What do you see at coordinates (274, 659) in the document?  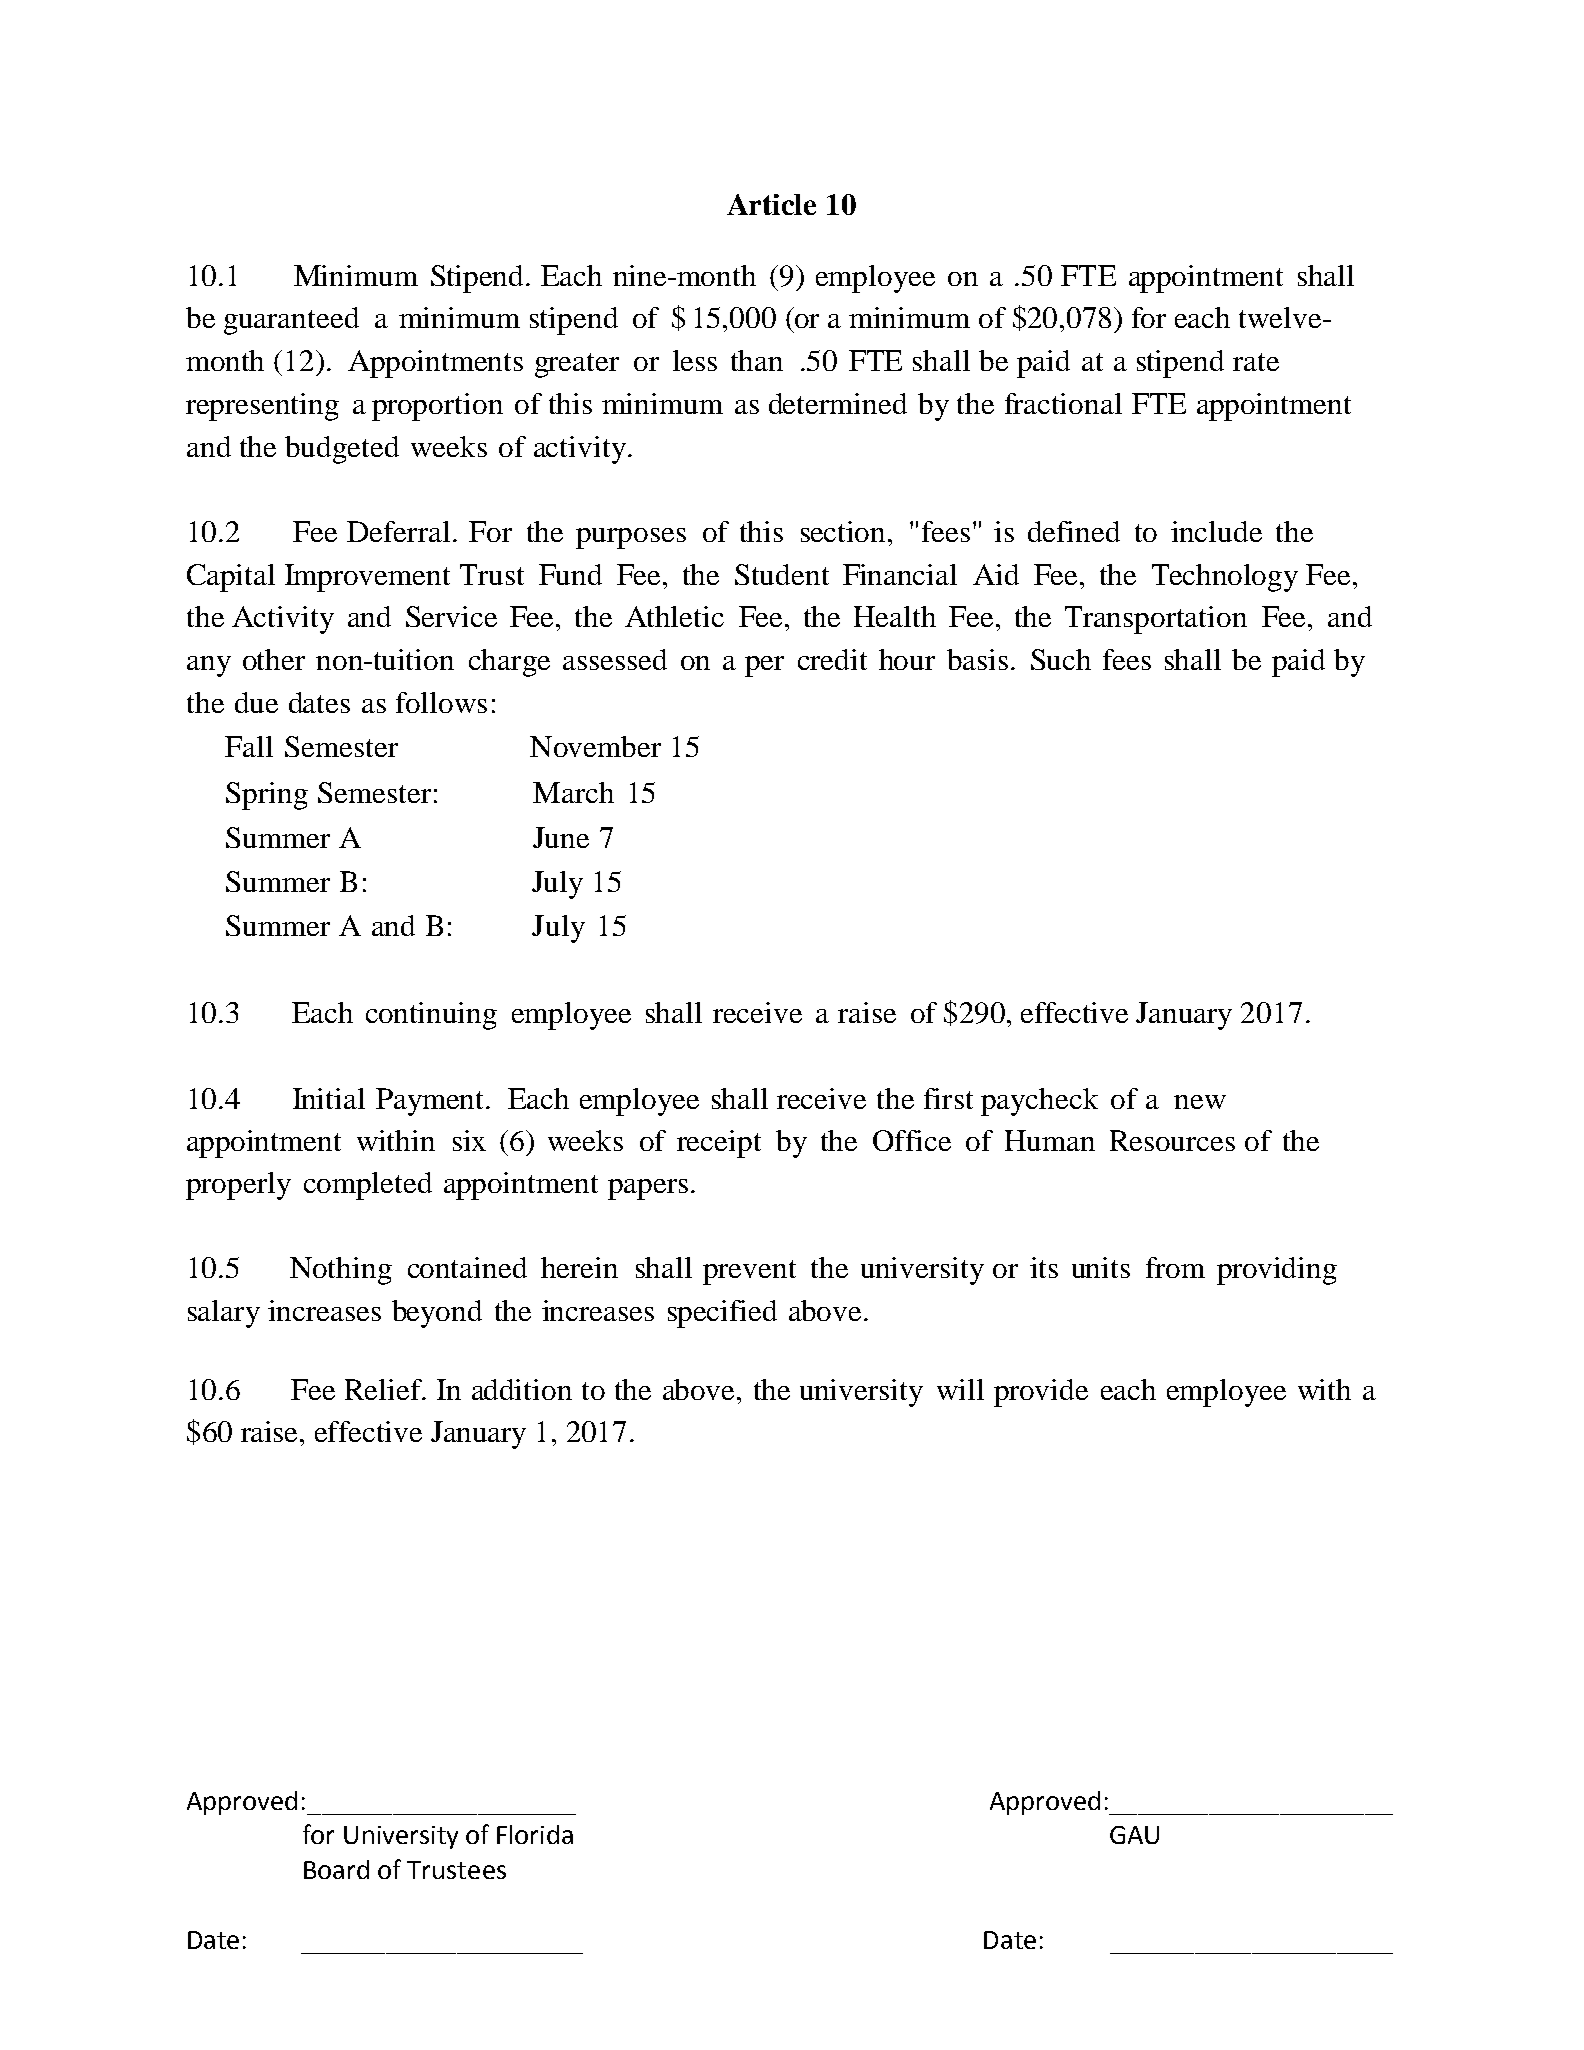 I see `other` at bounding box center [274, 659].
